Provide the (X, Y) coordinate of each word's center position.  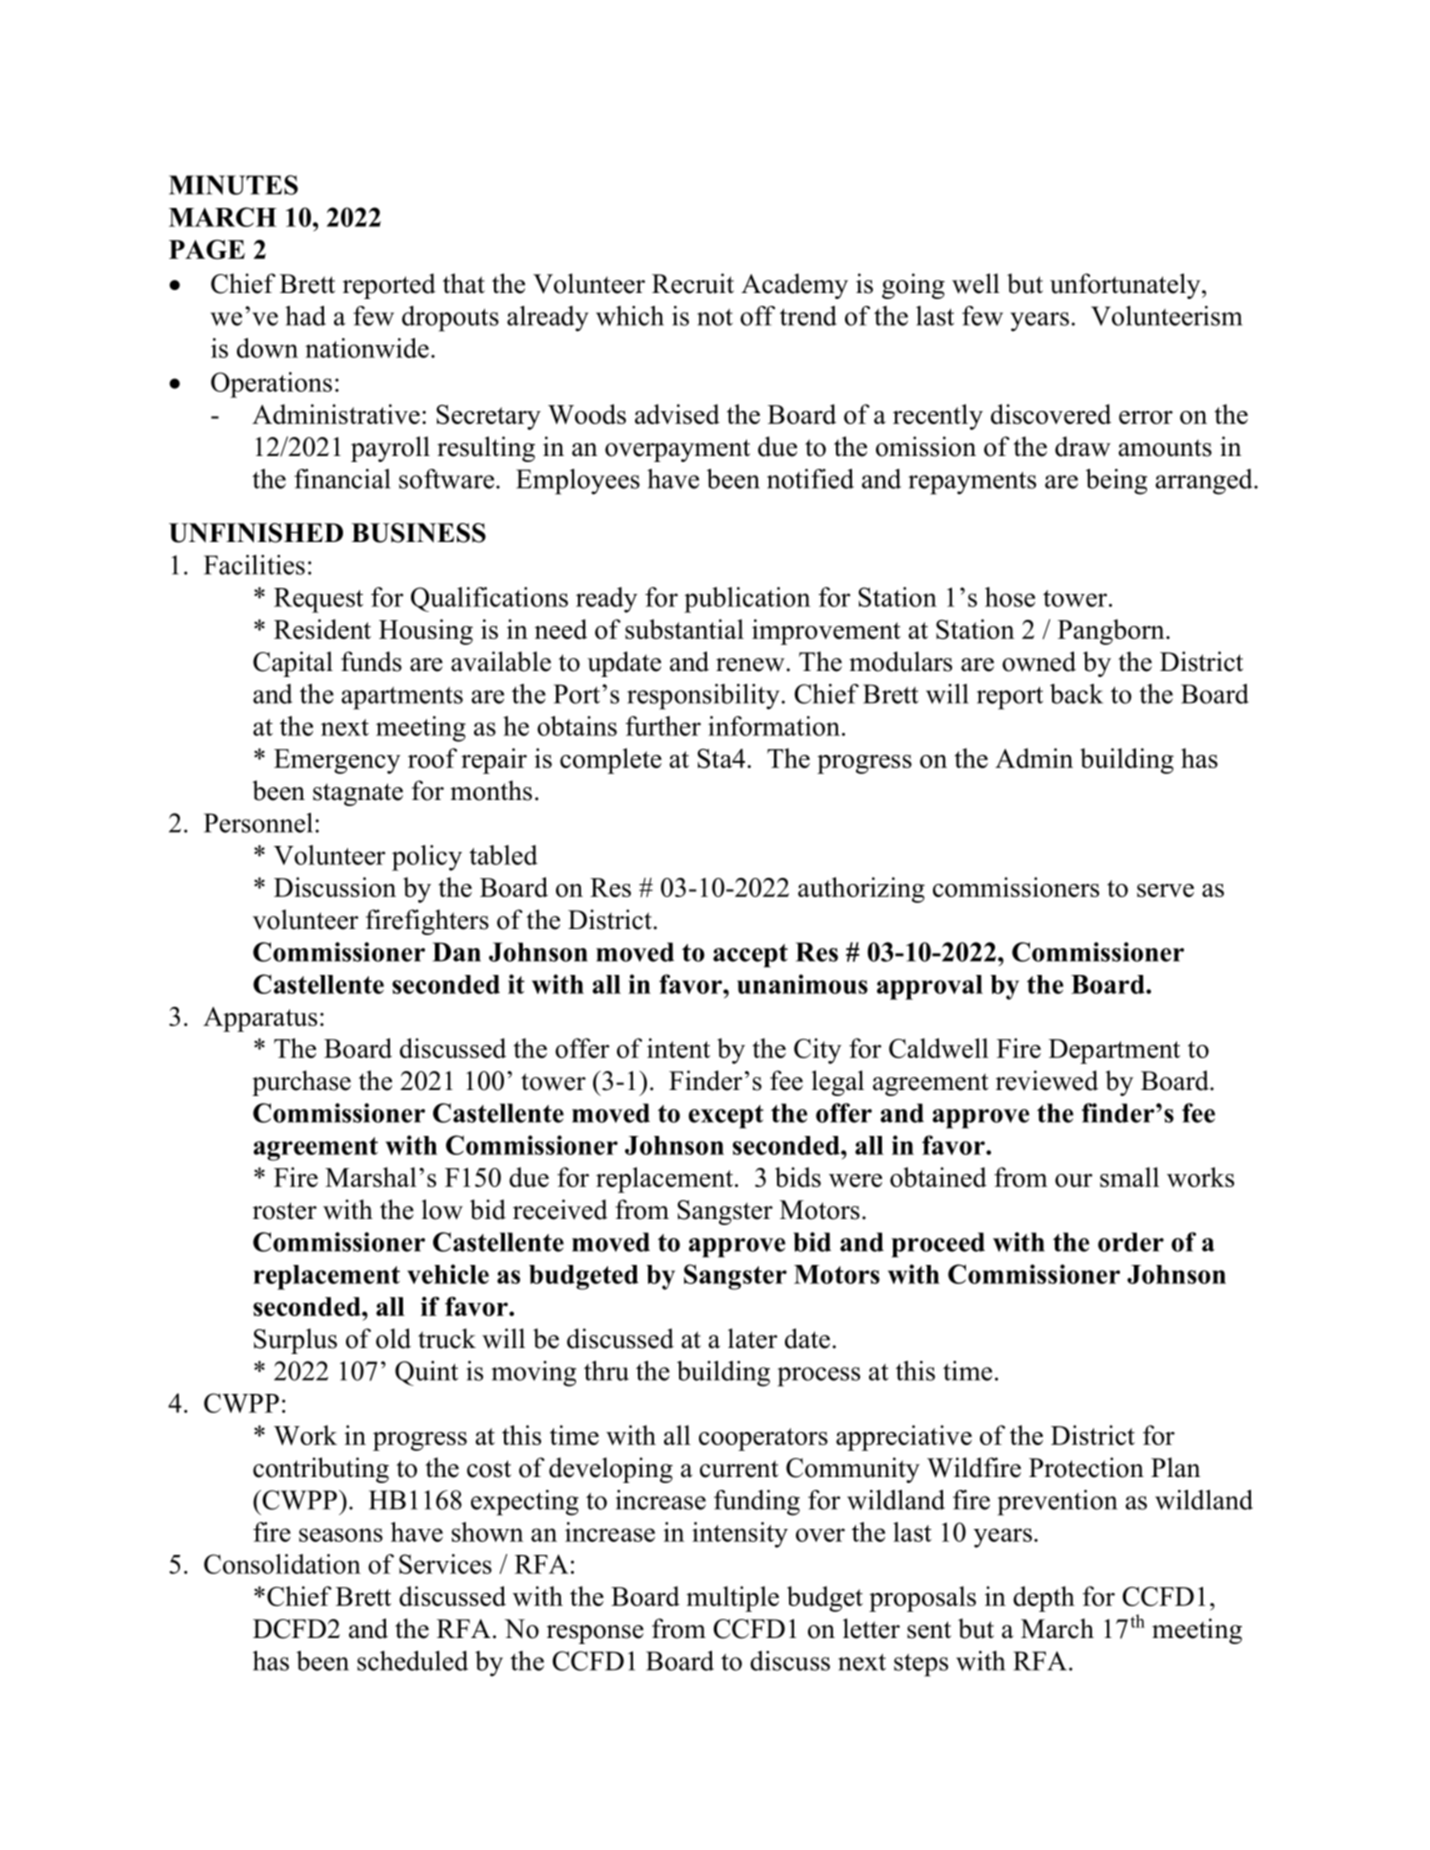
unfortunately (1126, 286)
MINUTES (233, 185)
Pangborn (1112, 632)
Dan (457, 952)
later (753, 1338)
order (1131, 1242)
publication (747, 600)
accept (750, 956)
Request (318, 600)
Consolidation (282, 1564)
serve (1165, 890)
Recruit (693, 283)
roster (285, 1211)
